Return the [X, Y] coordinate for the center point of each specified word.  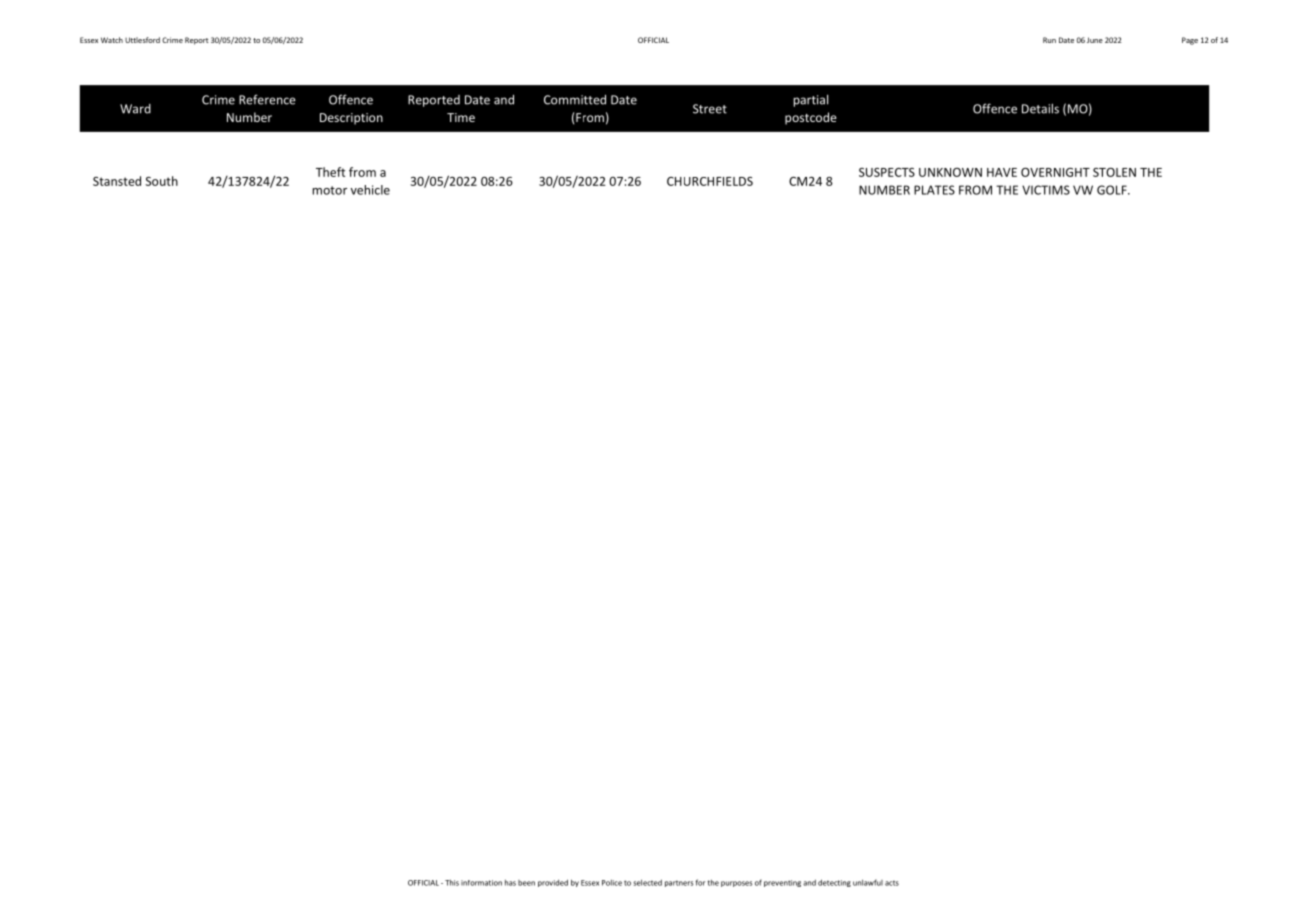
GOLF [1113, 190]
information [481, 883]
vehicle [370, 190]
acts [892, 883]
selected [647, 883]
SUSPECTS [887, 172]
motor [329, 190]
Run [1049, 40]
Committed [575, 99]
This [452, 883]
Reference [267, 99]
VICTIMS [1046, 190]
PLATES [934, 190]
